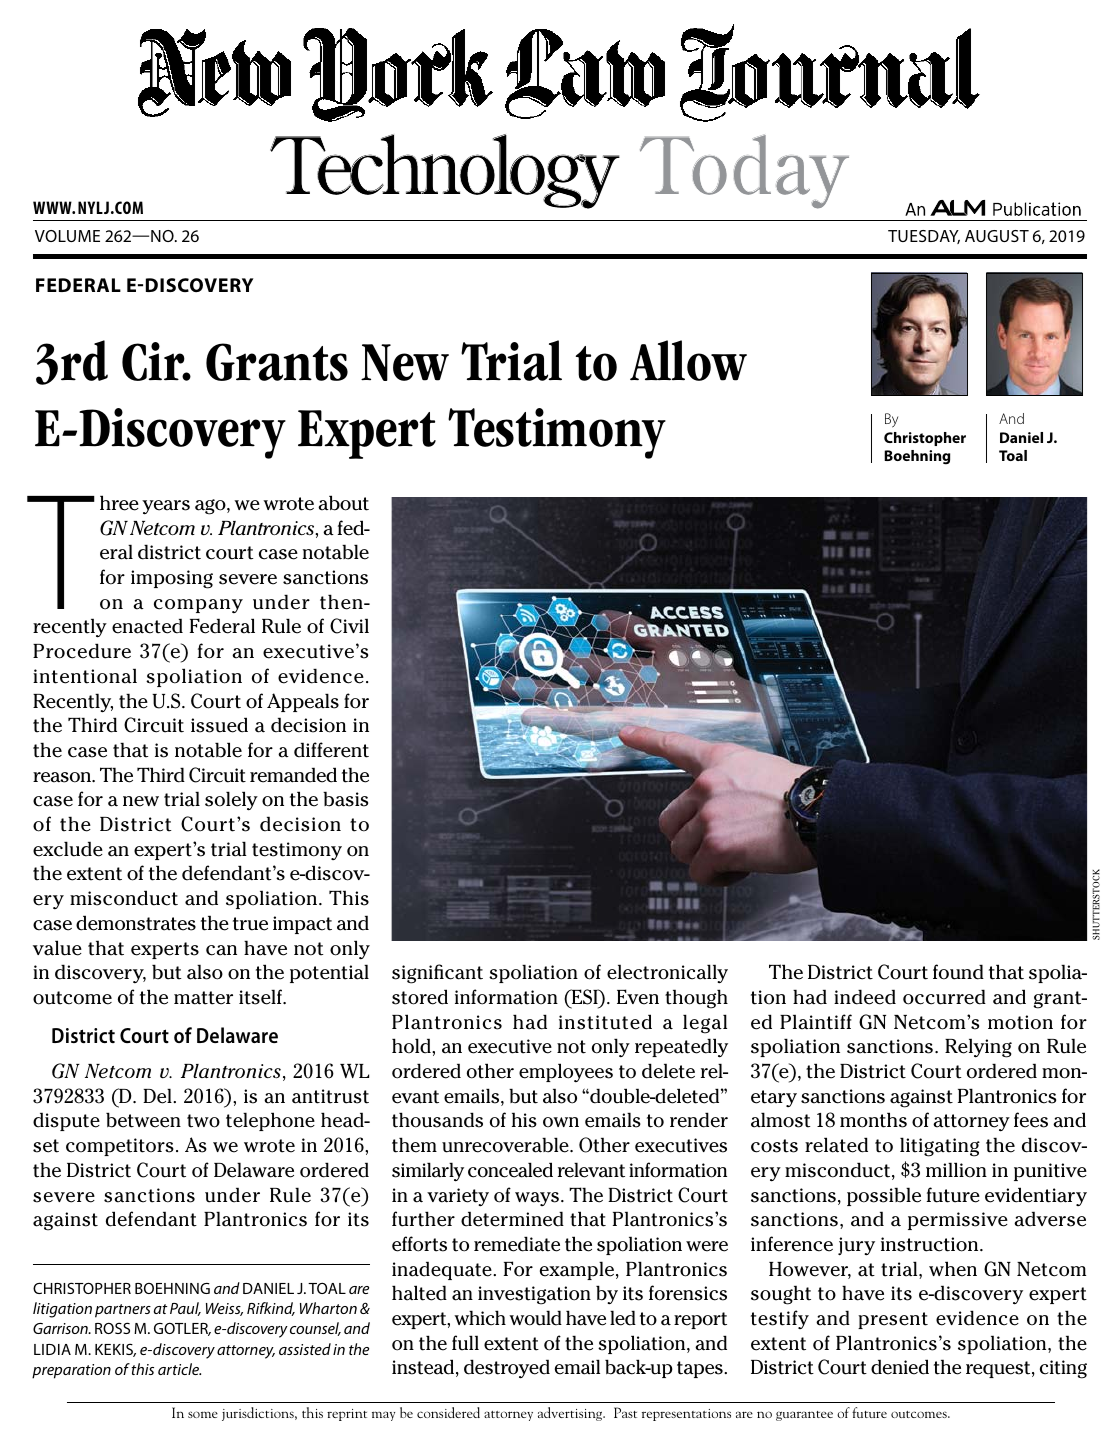 The image size is (1120, 1449). I want to click on between, so click(143, 1120).
